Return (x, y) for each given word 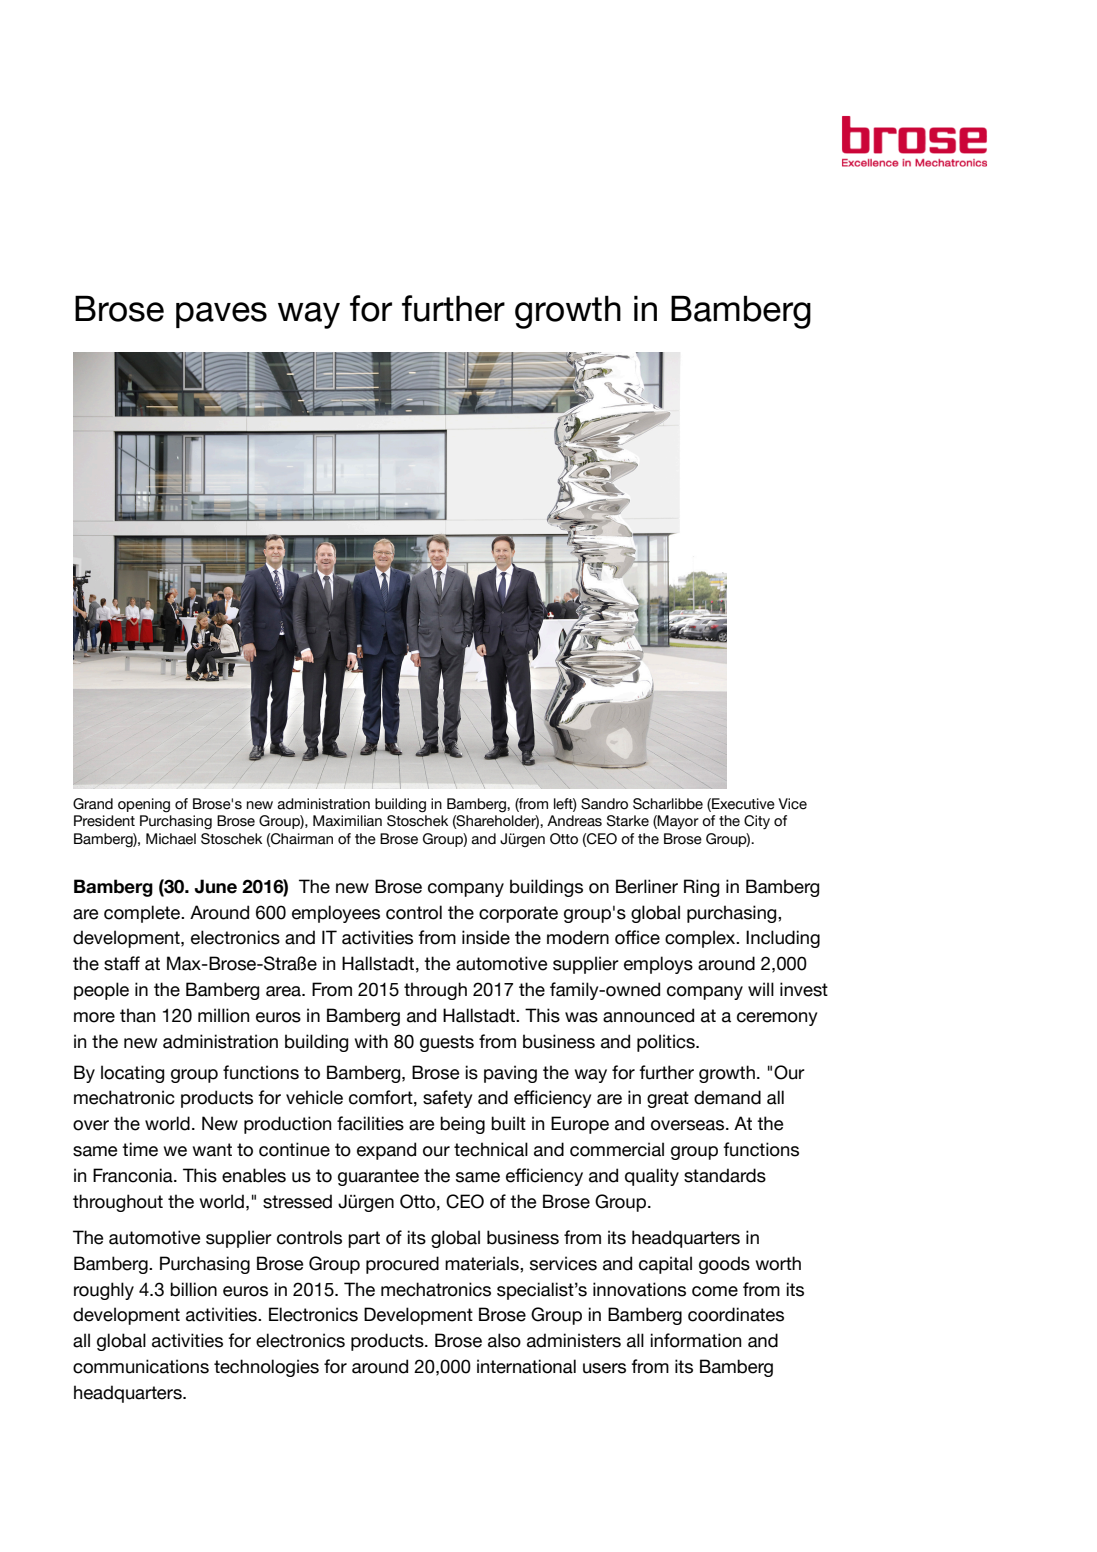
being (462, 1125)
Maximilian (347, 821)
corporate (518, 914)
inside (486, 937)
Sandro (604, 804)
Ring (701, 888)
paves (221, 315)
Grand (93, 804)
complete (143, 914)
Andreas (574, 821)
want (212, 1150)
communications (141, 1366)
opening (144, 805)
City (757, 822)
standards (725, 1175)
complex (701, 939)
